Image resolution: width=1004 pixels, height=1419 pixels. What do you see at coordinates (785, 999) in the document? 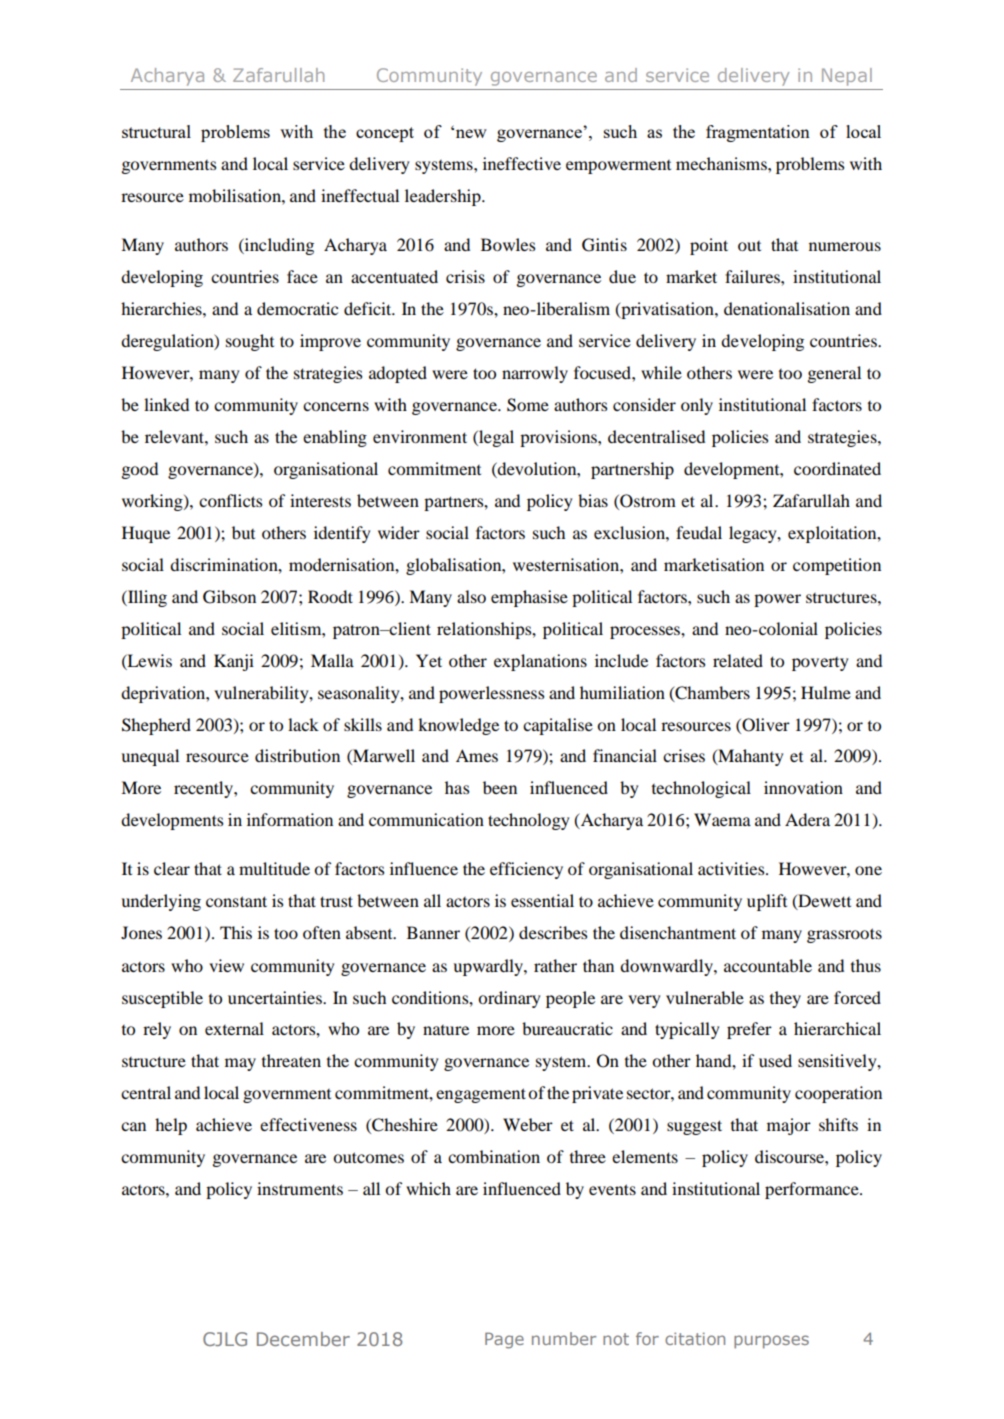
I see `they` at bounding box center [785, 999].
